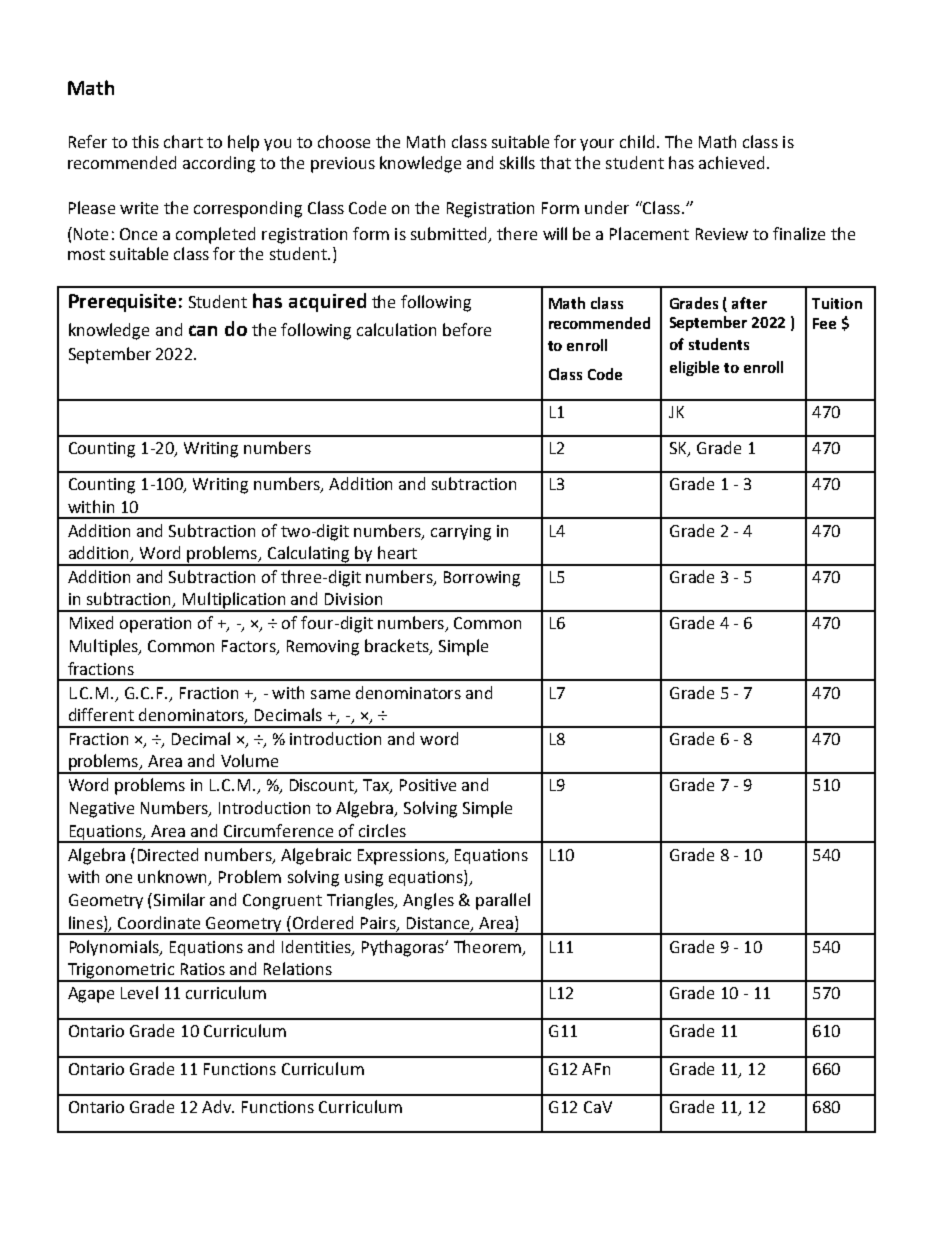 The width and height of the screenshot is (952, 1233). I want to click on Positive, so click(428, 785).
